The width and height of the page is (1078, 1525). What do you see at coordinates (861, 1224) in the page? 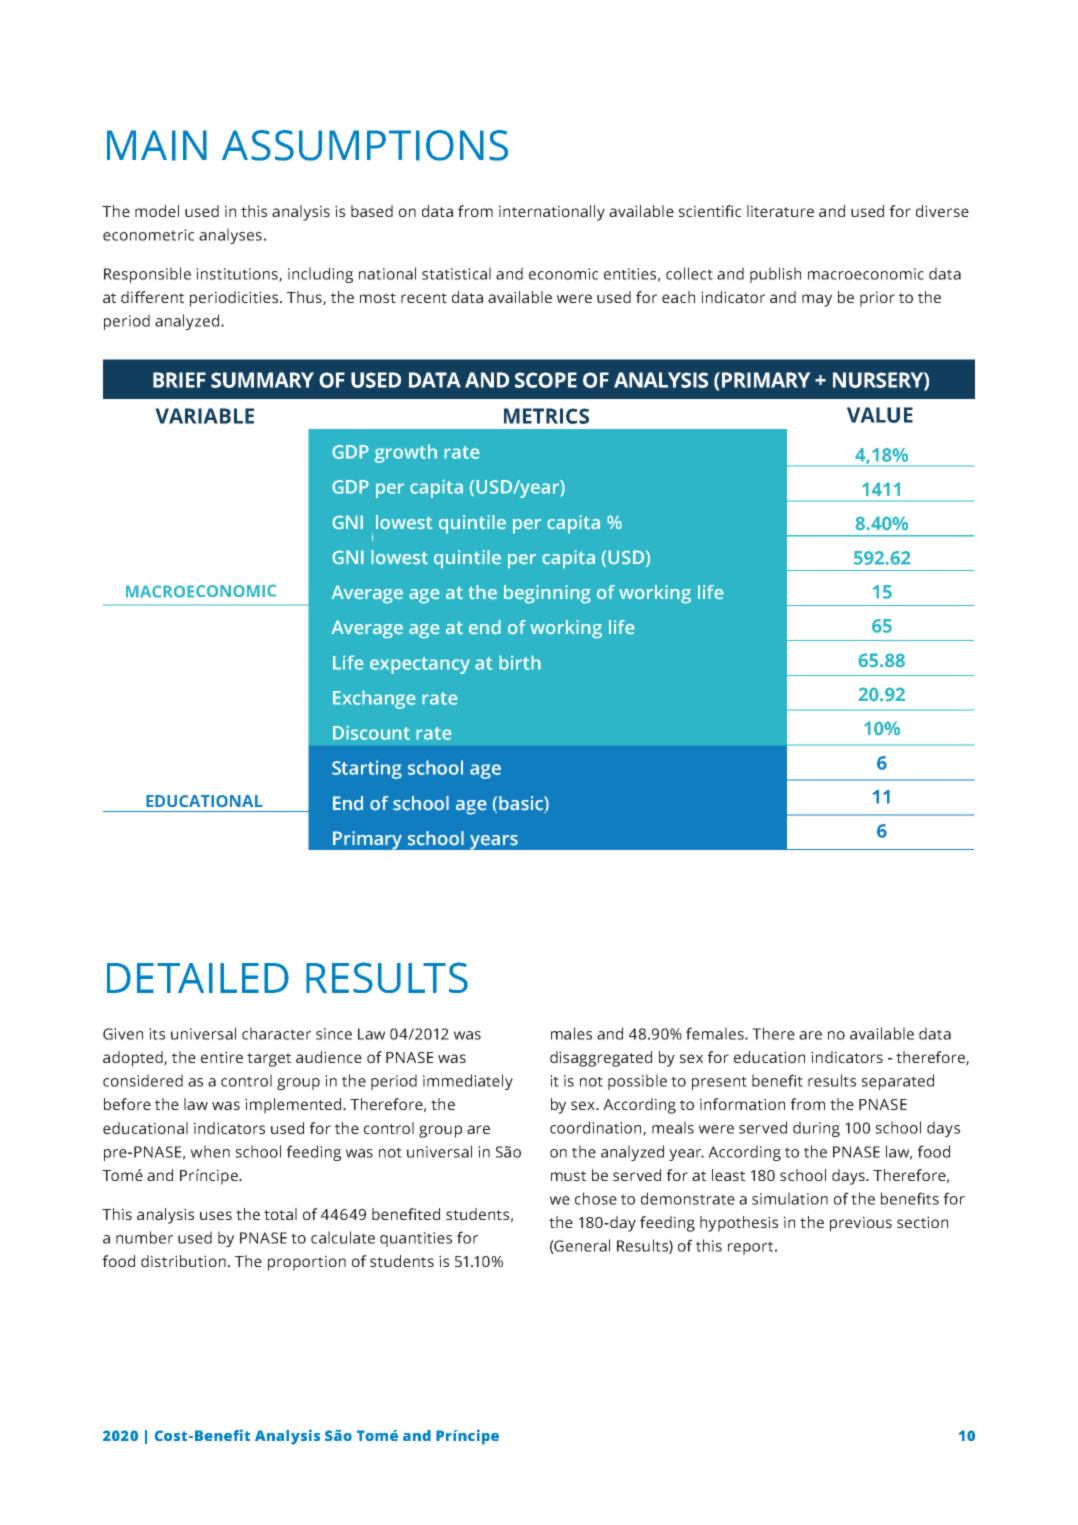
I see `previous` at bounding box center [861, 1224].
